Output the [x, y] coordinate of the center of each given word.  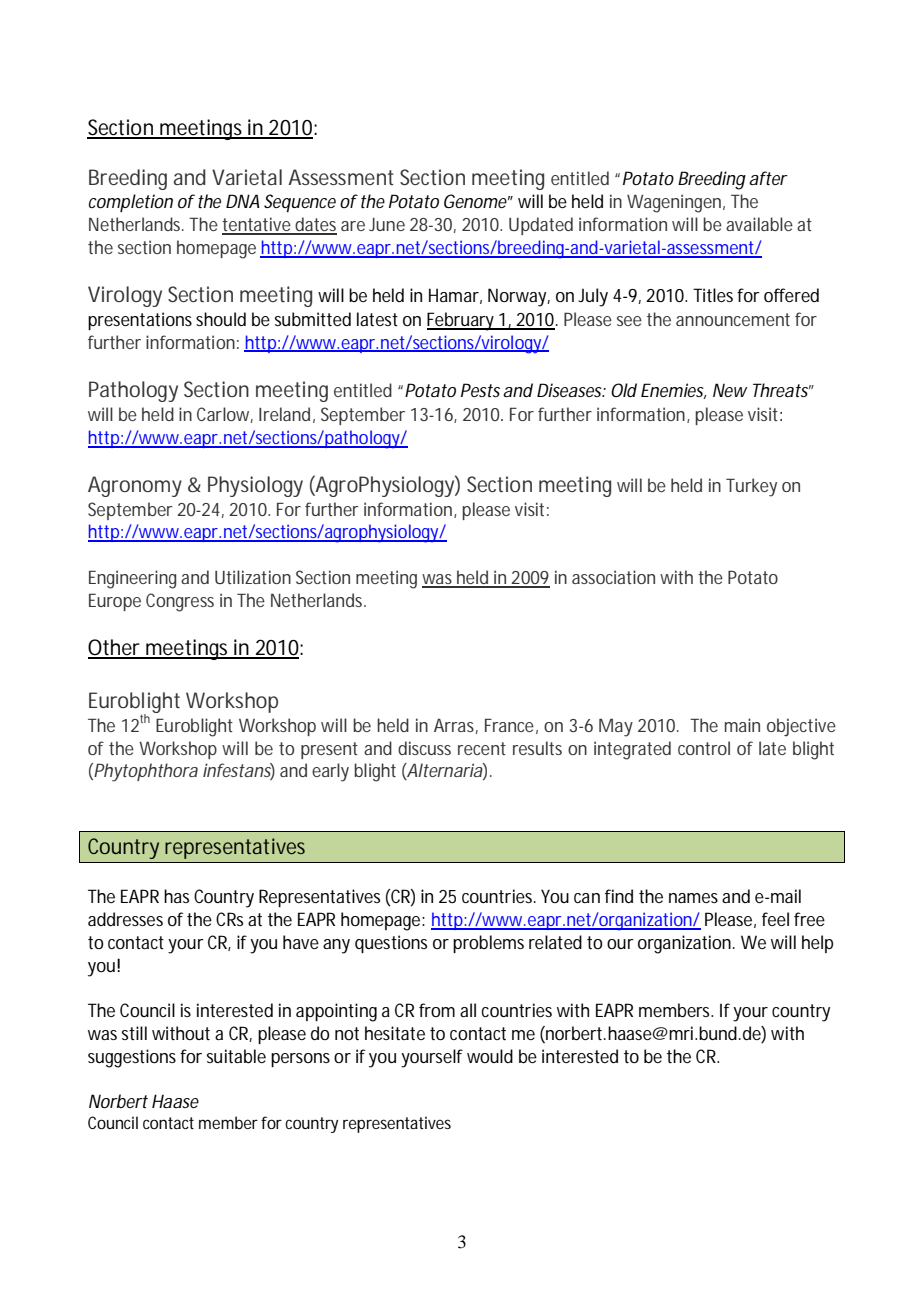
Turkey [751, 487]
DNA [243, 201]
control [704, 748]
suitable [236, 1056]
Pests [480, 390]
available [759, 224]
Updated [541, 226]
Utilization [253, 577]
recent [482, 748]
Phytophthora [146, 772]
